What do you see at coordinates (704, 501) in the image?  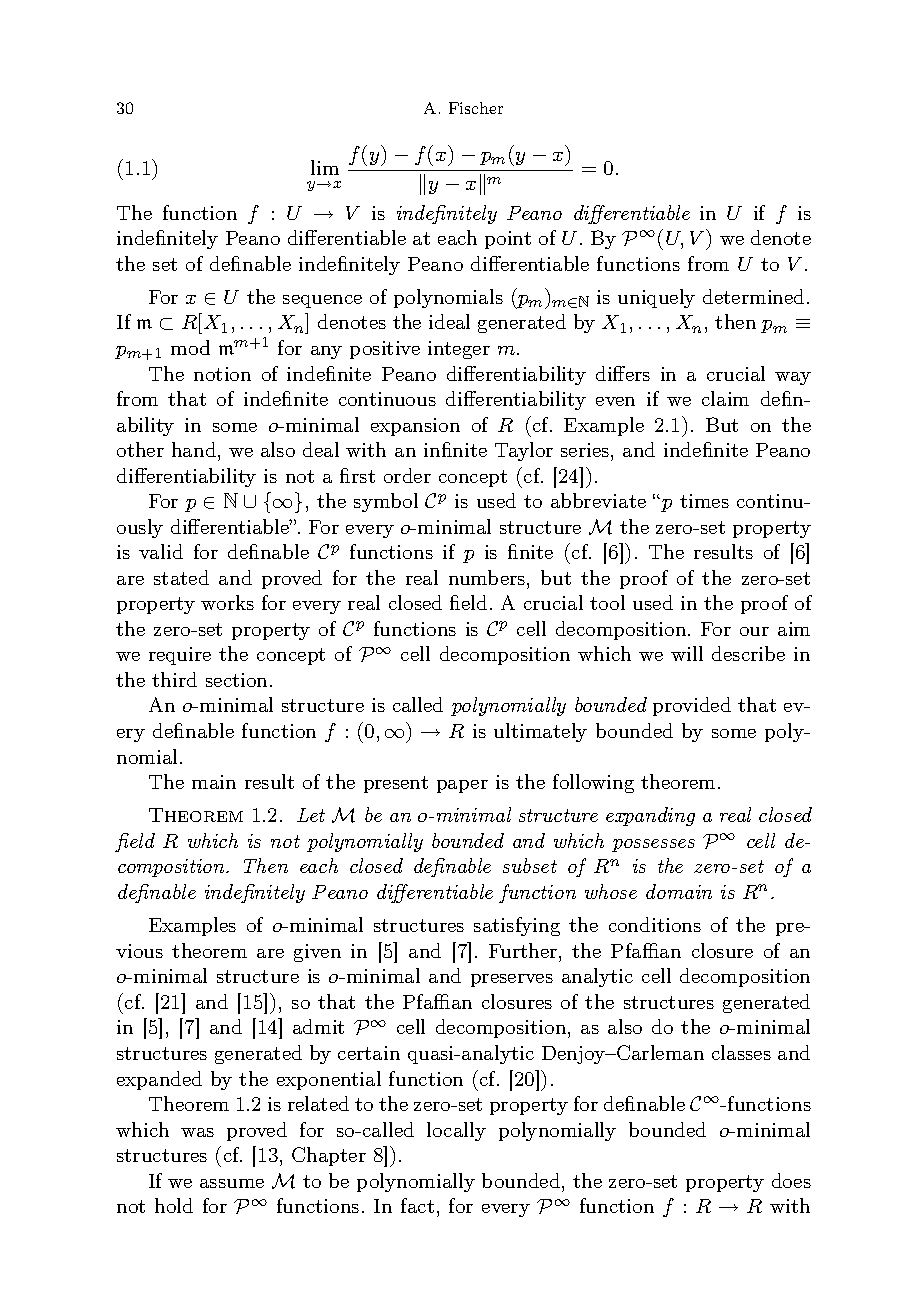 I see `times` at bounding box center [704, 501].
